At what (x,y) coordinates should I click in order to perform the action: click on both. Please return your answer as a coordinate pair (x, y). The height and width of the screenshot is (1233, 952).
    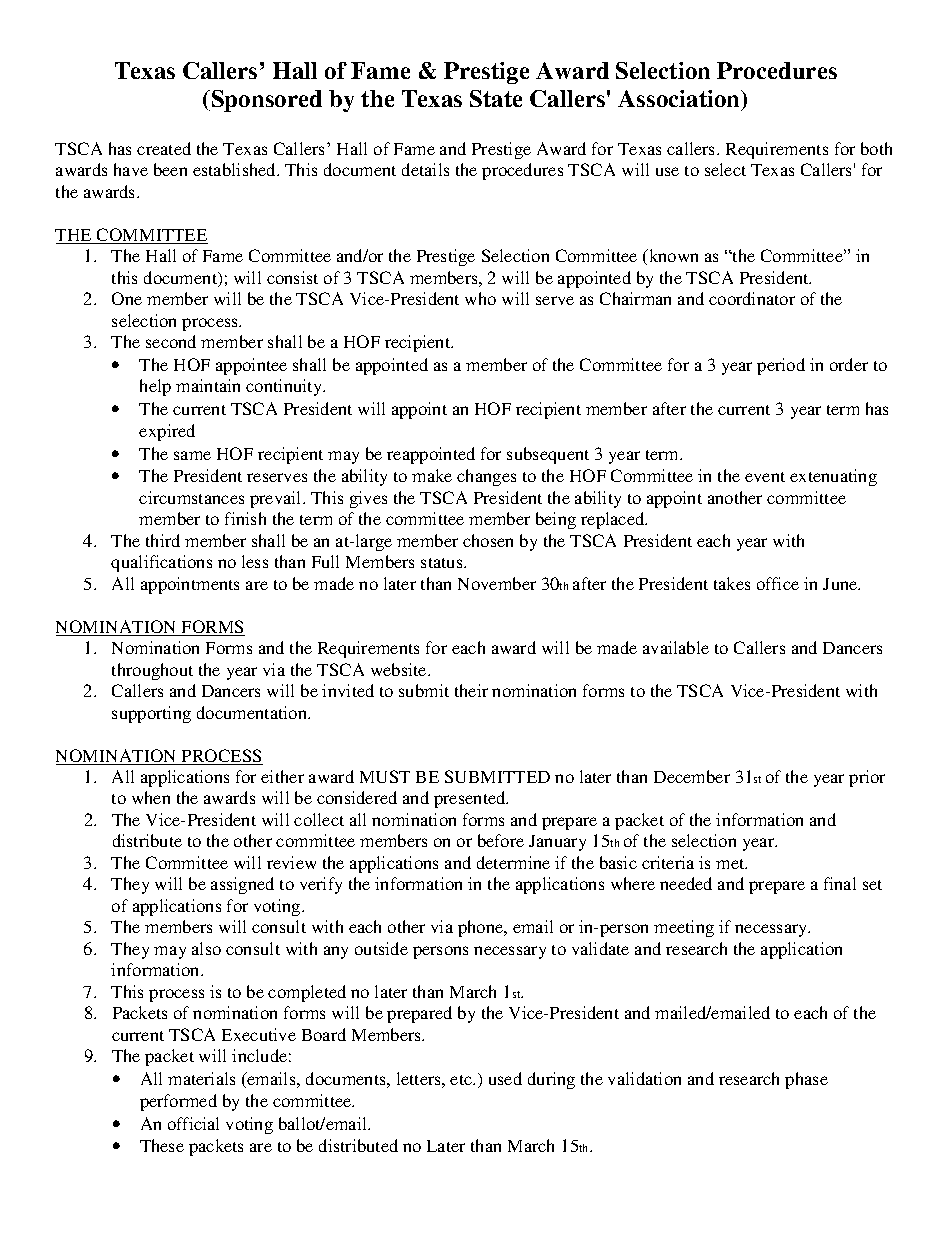
    Looking at the image, I should click on (876, 148).
